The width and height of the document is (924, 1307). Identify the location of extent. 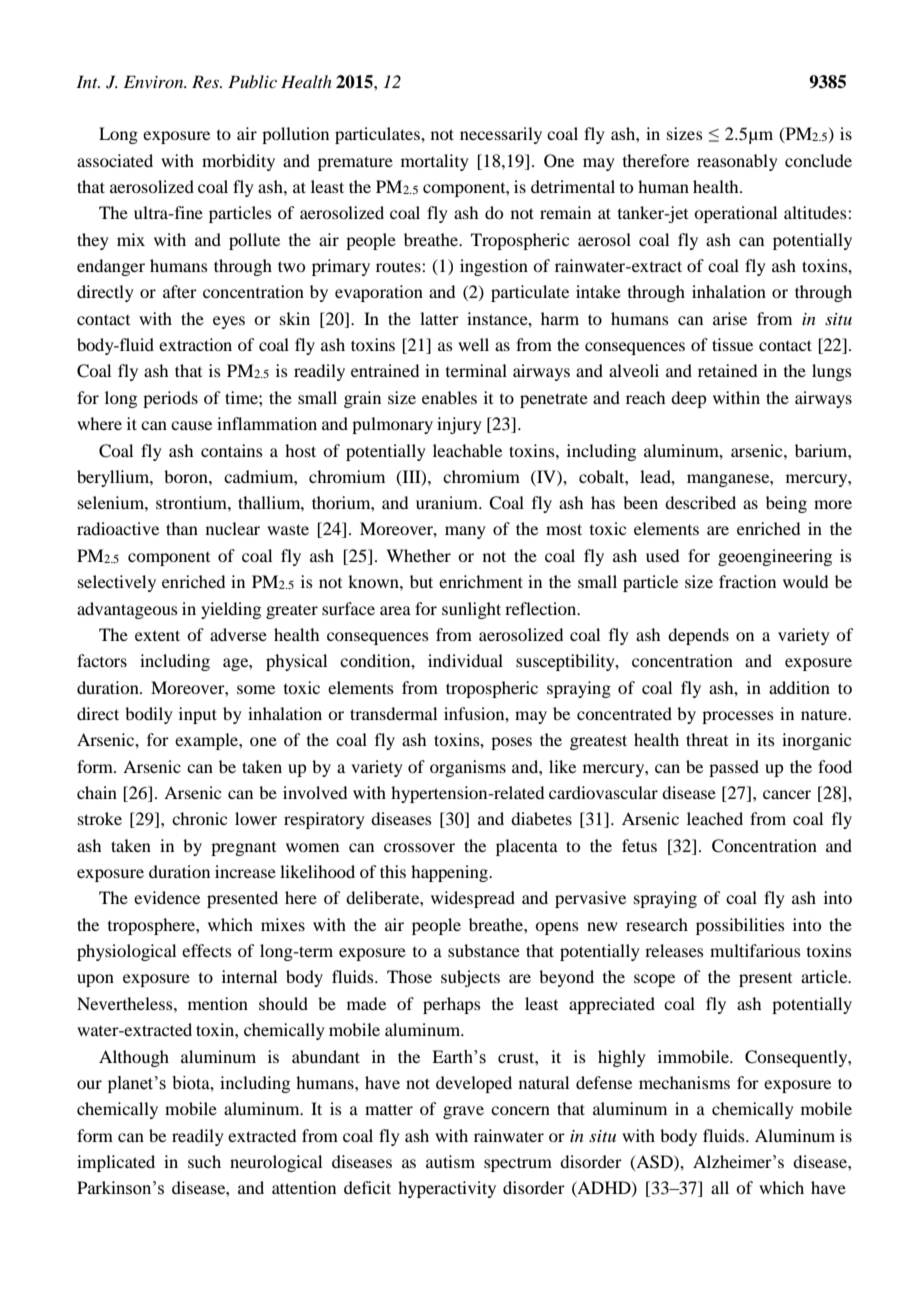
(157, 635).
